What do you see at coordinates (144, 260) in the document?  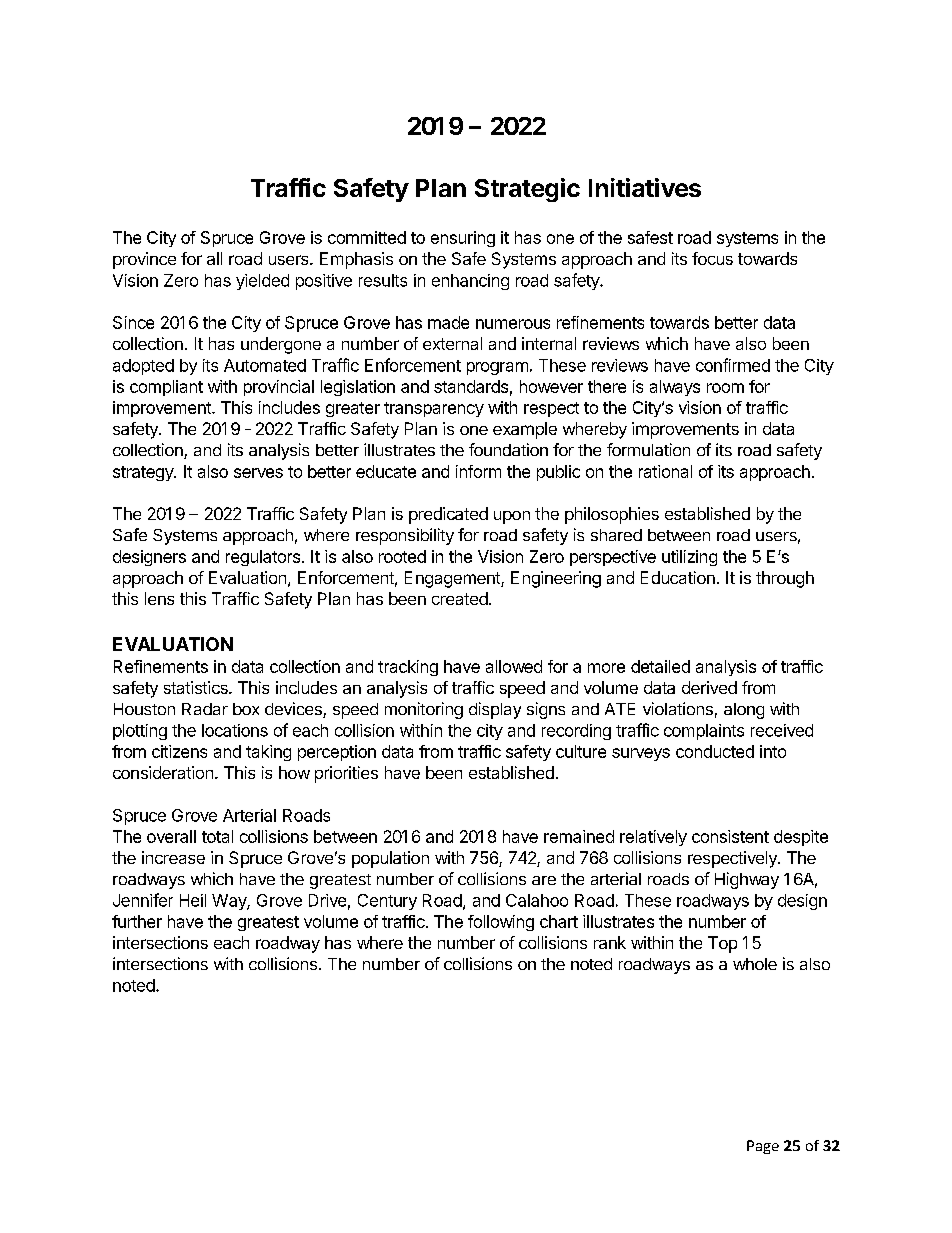 I see `province` at bounding box center [144, 260].
